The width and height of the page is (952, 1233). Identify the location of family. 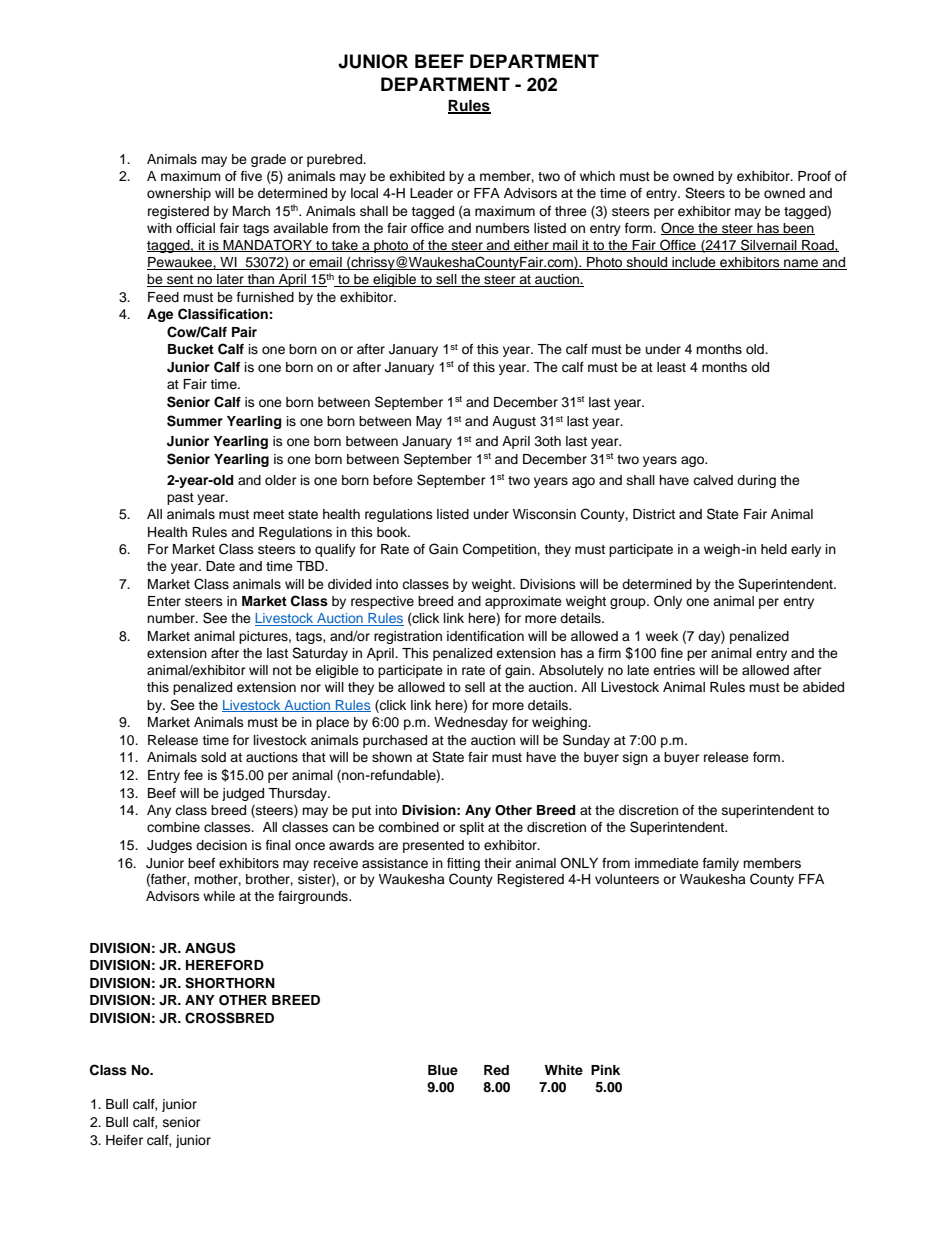
(721, 864).
